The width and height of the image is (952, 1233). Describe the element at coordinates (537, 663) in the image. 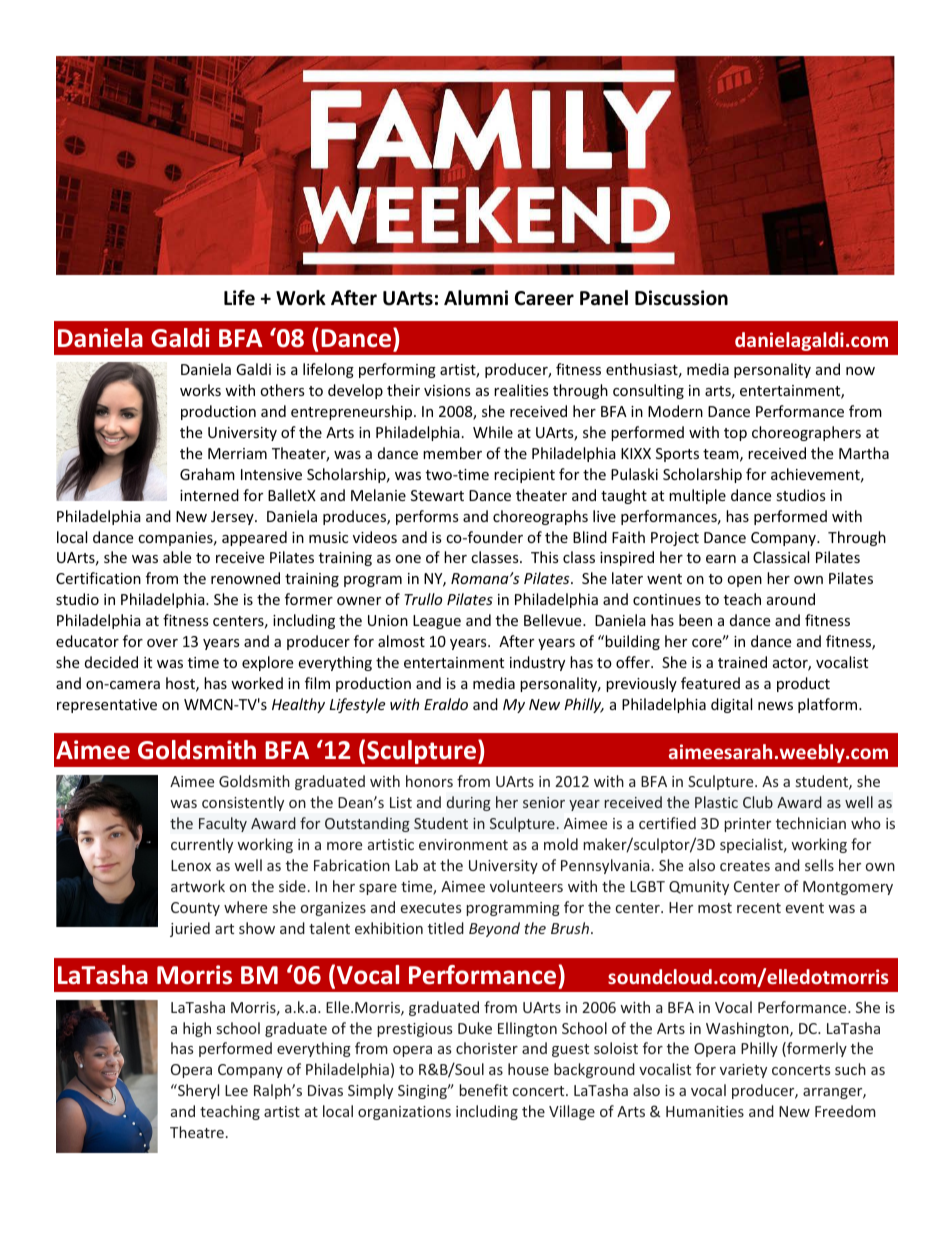

I see `industry` at that location.
